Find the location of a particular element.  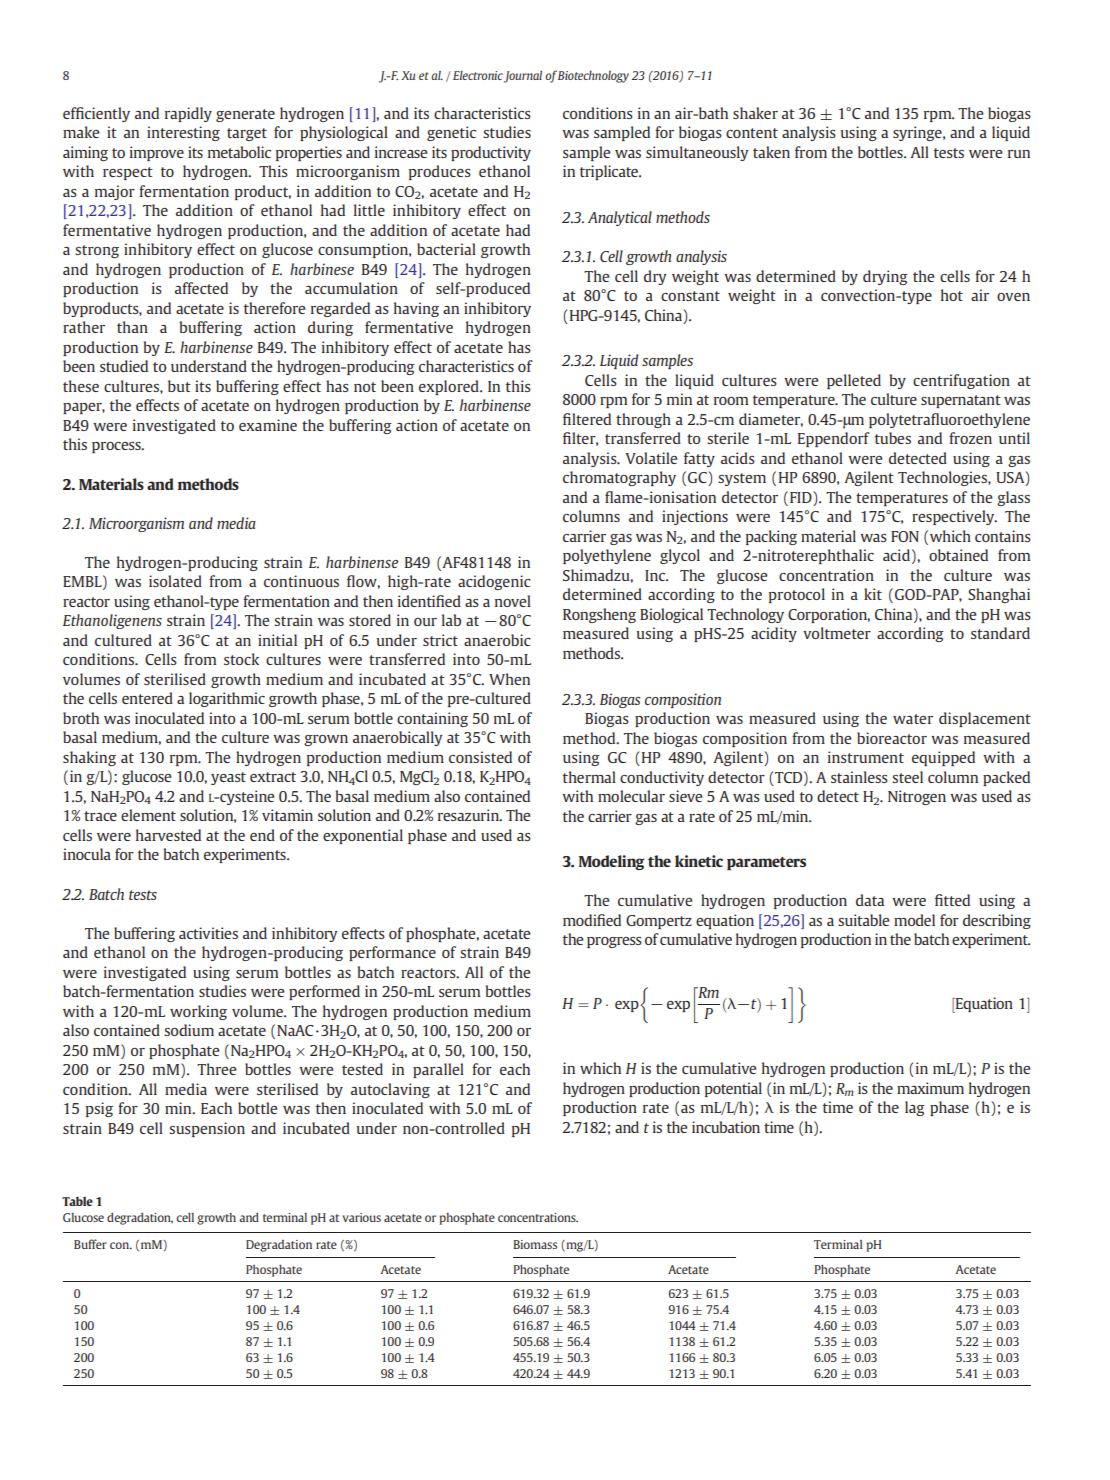

process is located at coordinates (117, 447).
